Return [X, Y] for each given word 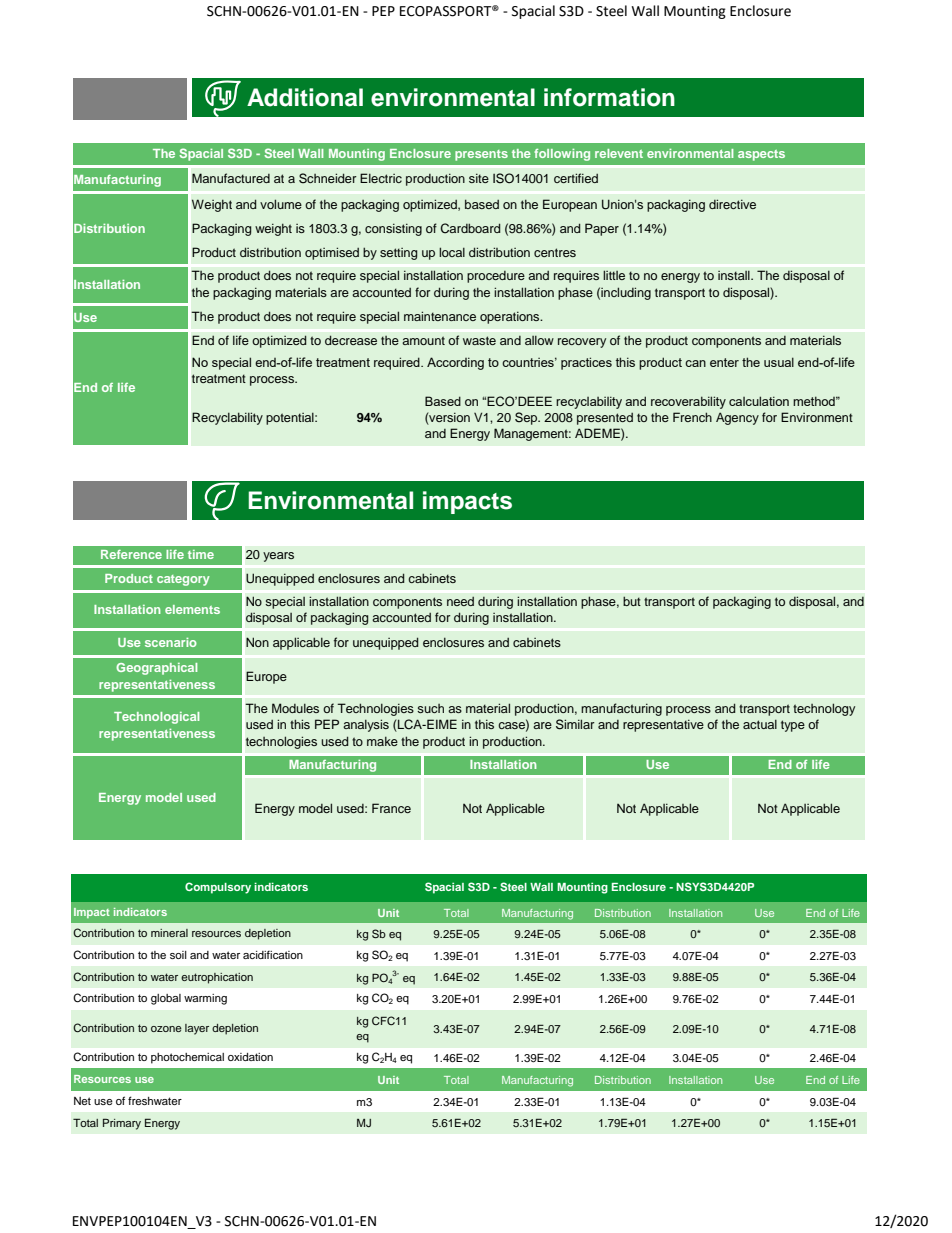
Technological [156, 718]
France [391, 808]
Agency [737, 418]
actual [760, 724]
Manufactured [231, 178]
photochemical [187, 1058]
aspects [761, 155]
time [201, 554]
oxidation [250, 1057]
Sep [527, 418]
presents [481, 155]
